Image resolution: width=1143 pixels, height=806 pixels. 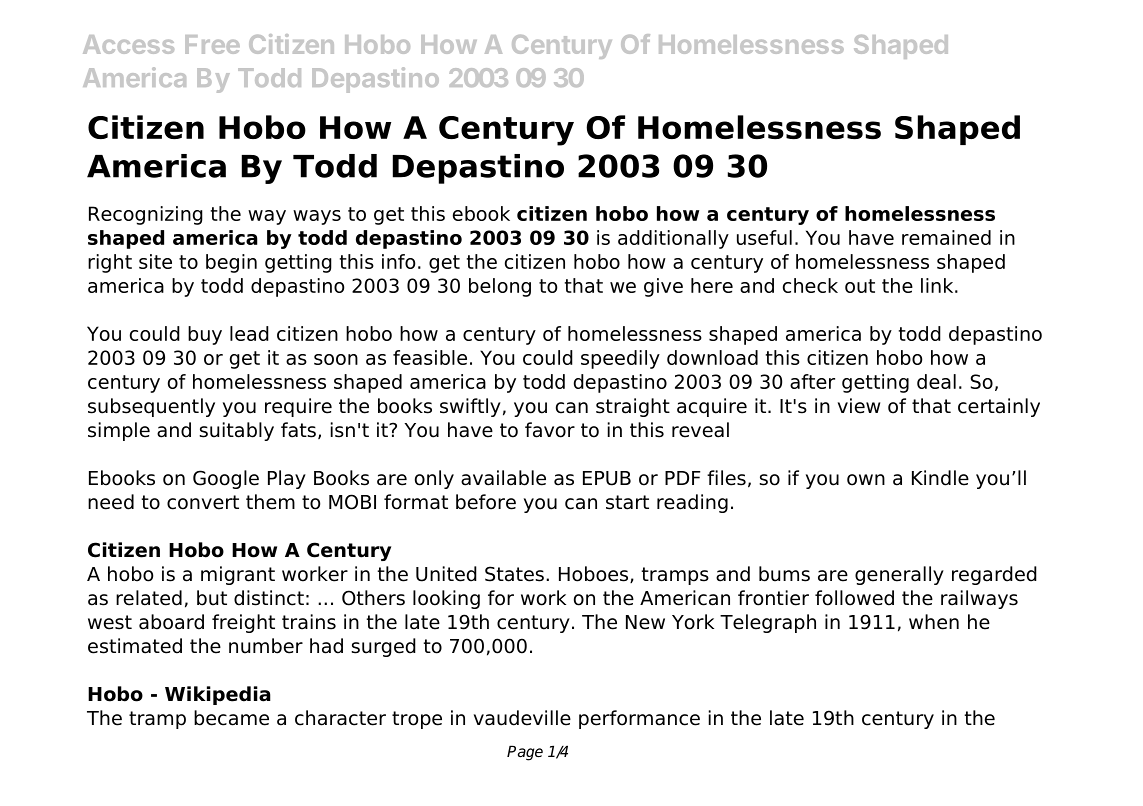 I want to click on Access, so click(x=128, y=44).
